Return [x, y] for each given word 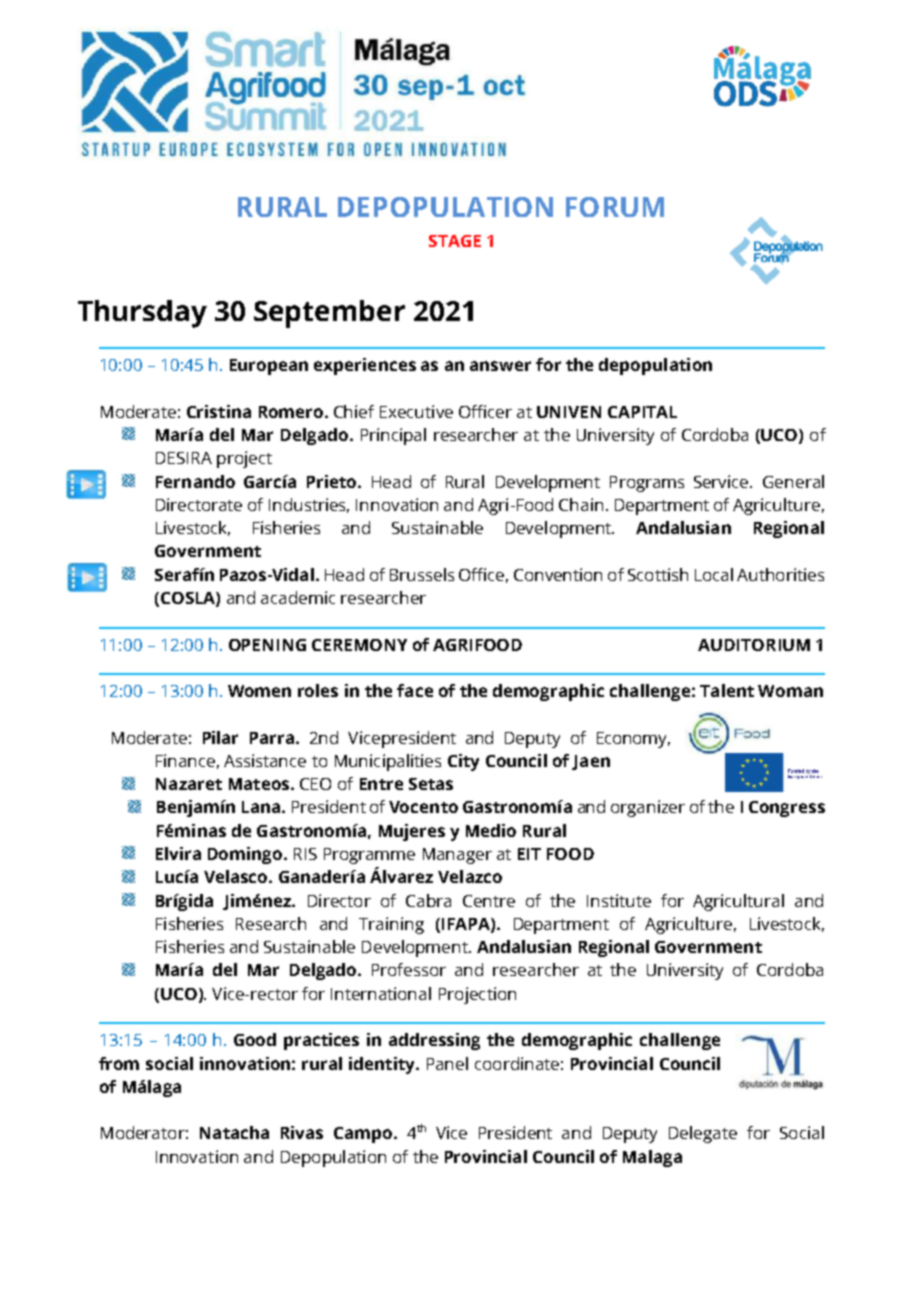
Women [259, 691]
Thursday [142, 314]
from [119, 1063]
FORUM [615, 207]
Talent [727, 690]
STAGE [455, 241]
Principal [393, 436]
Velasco [237, 876]
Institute [619, 900]
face [415, 690]
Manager [457, 856]
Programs [647, 484]
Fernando [195, 481]
